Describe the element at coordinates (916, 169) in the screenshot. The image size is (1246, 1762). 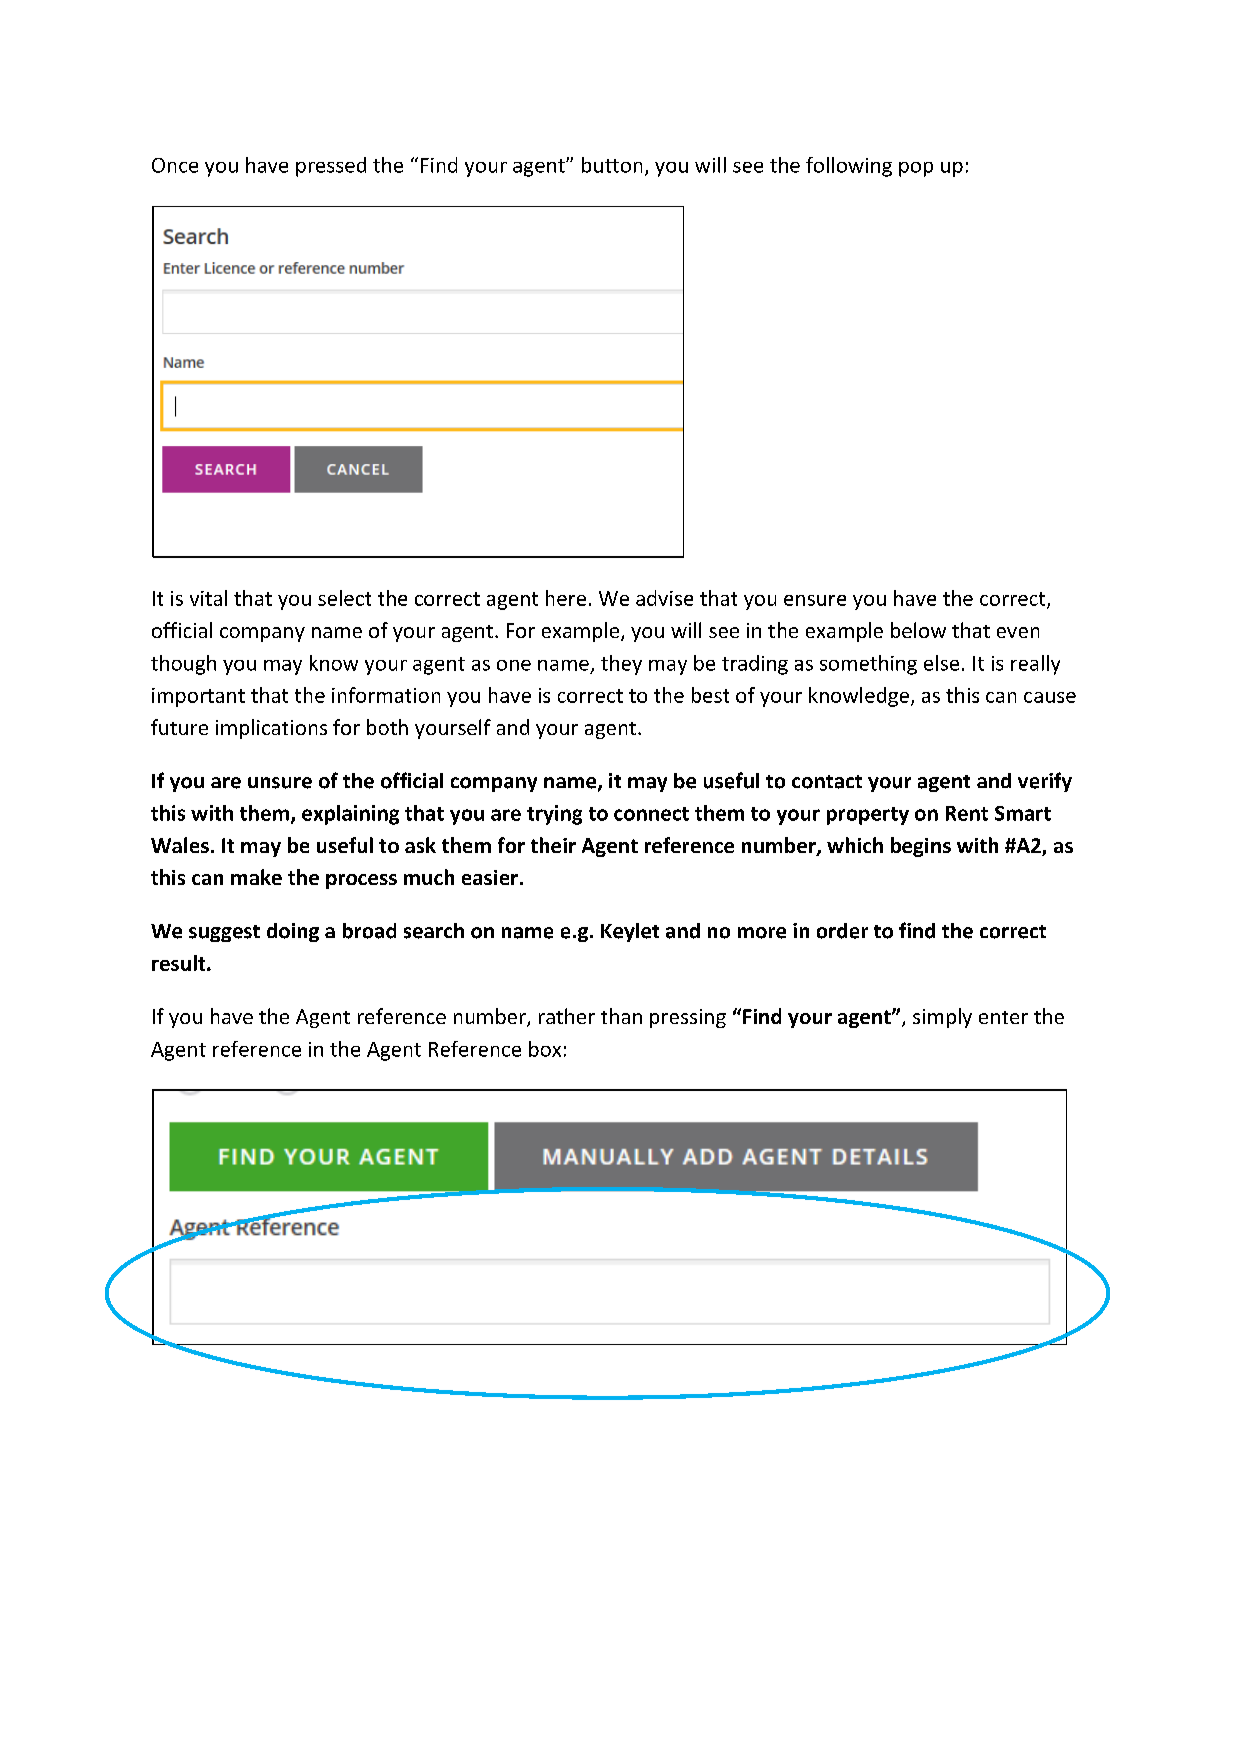
I see `pop` at that location.
